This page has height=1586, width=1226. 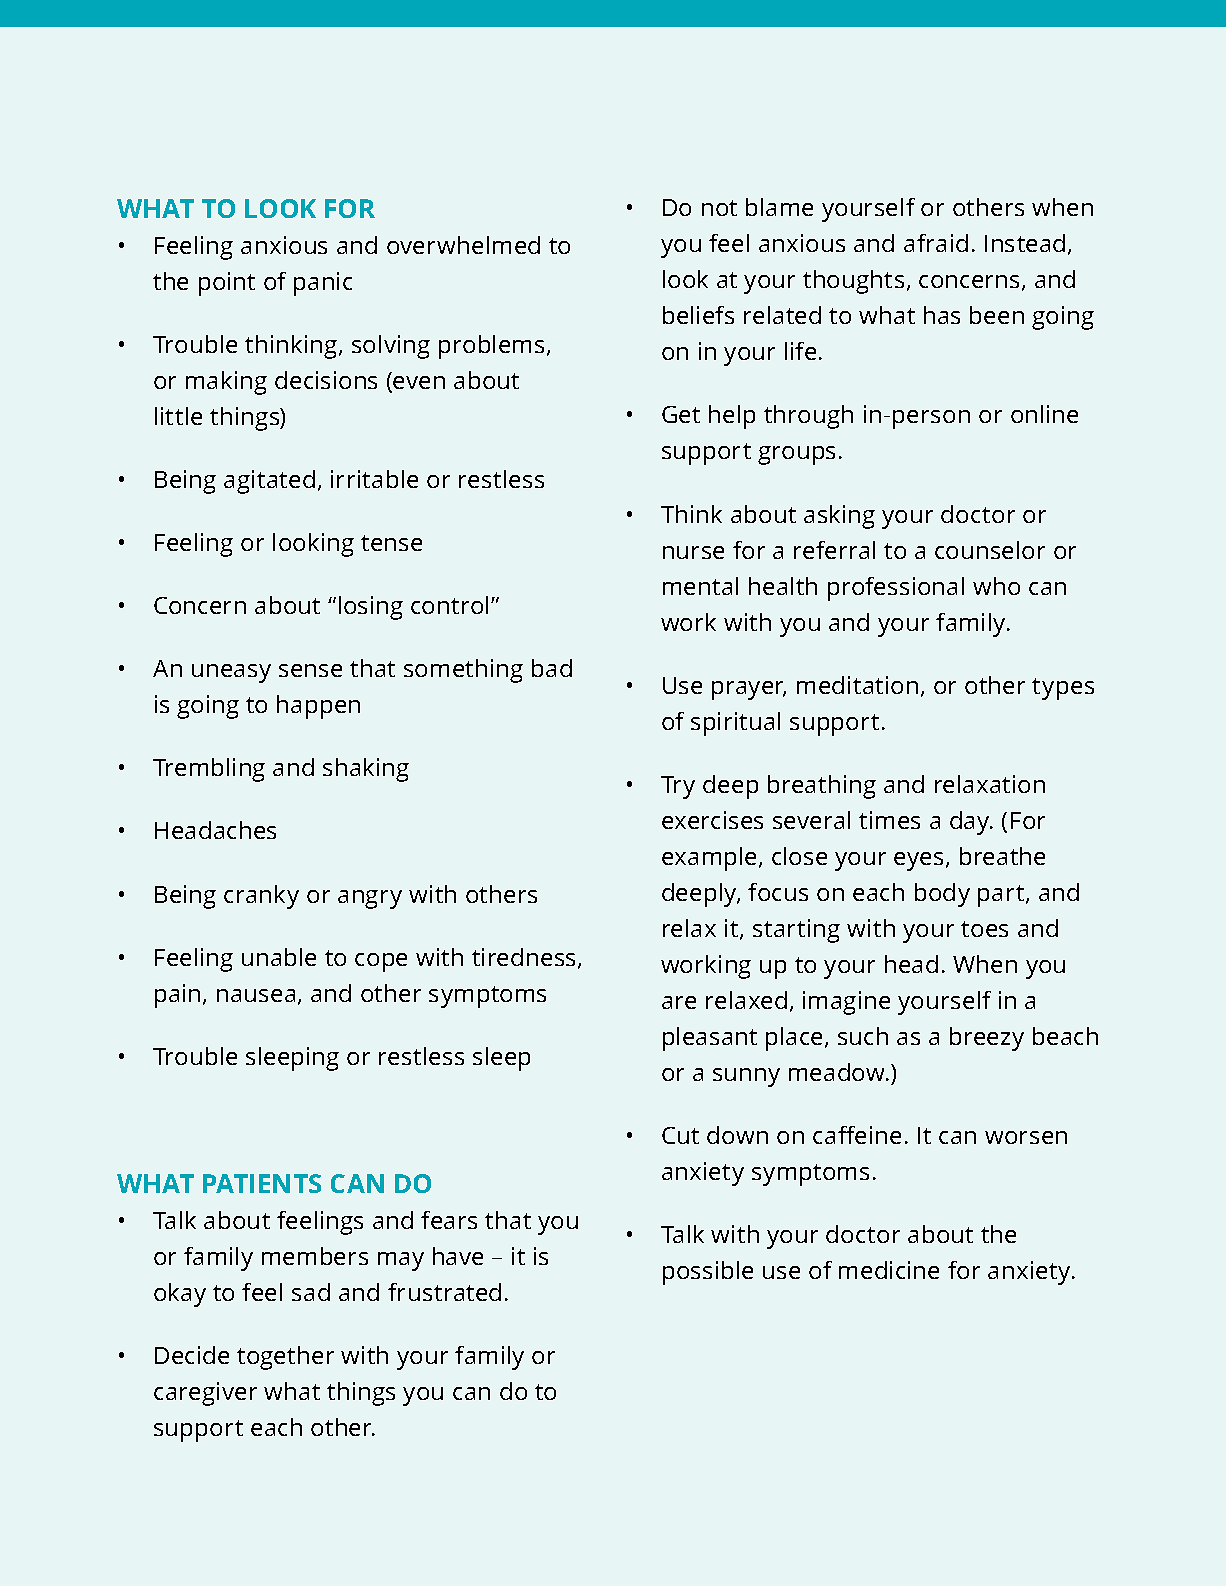 I want to click on Try, so click(x=678, y=787).
